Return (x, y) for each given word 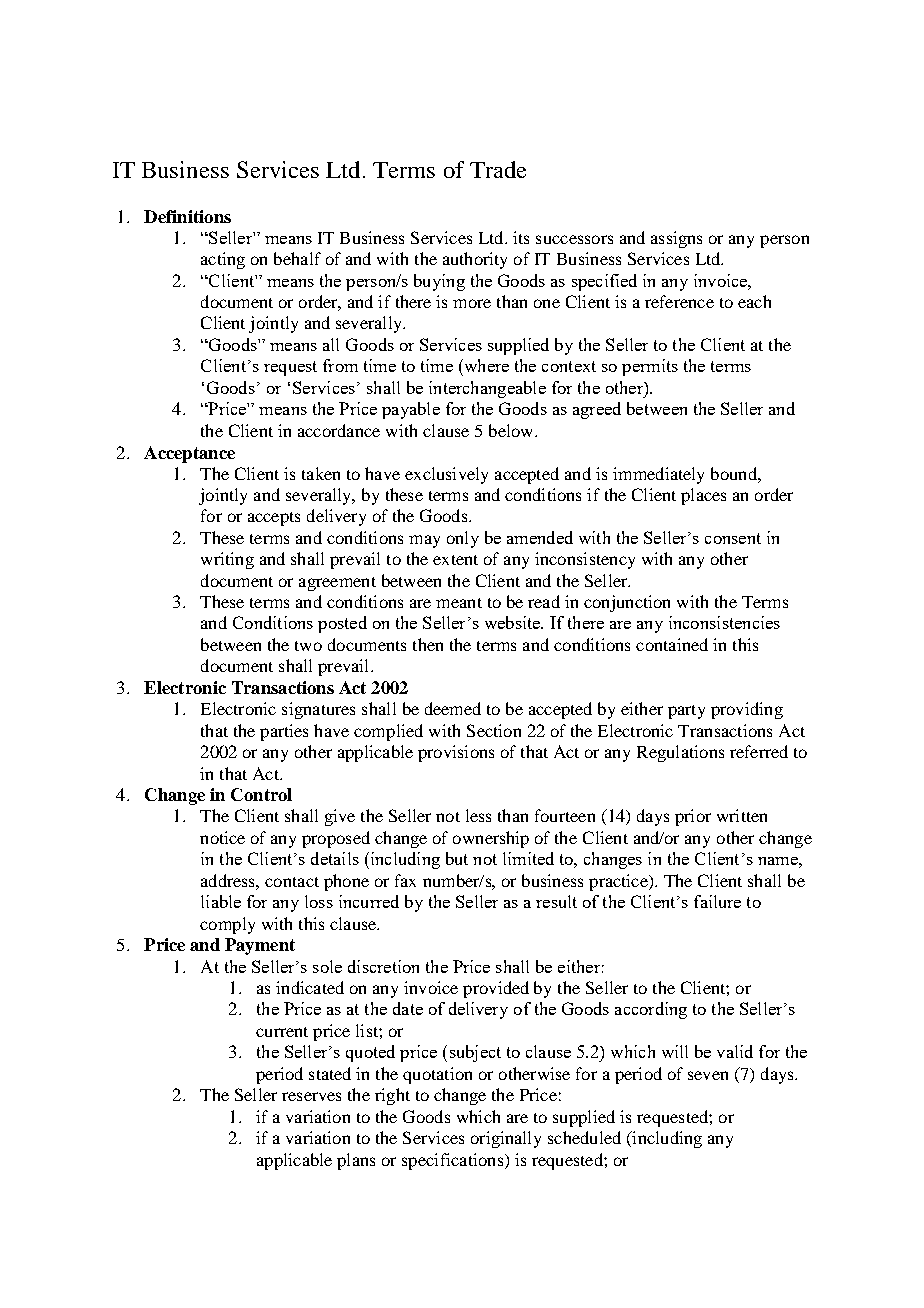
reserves (311, 1096)
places (703, 496)
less (478, 815)
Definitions (187, 216)
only (463, 539)
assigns (676, 239)
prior (693, 817)
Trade (498, 169)
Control (261, 794)
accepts (274, 519)
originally (506, 1139)
